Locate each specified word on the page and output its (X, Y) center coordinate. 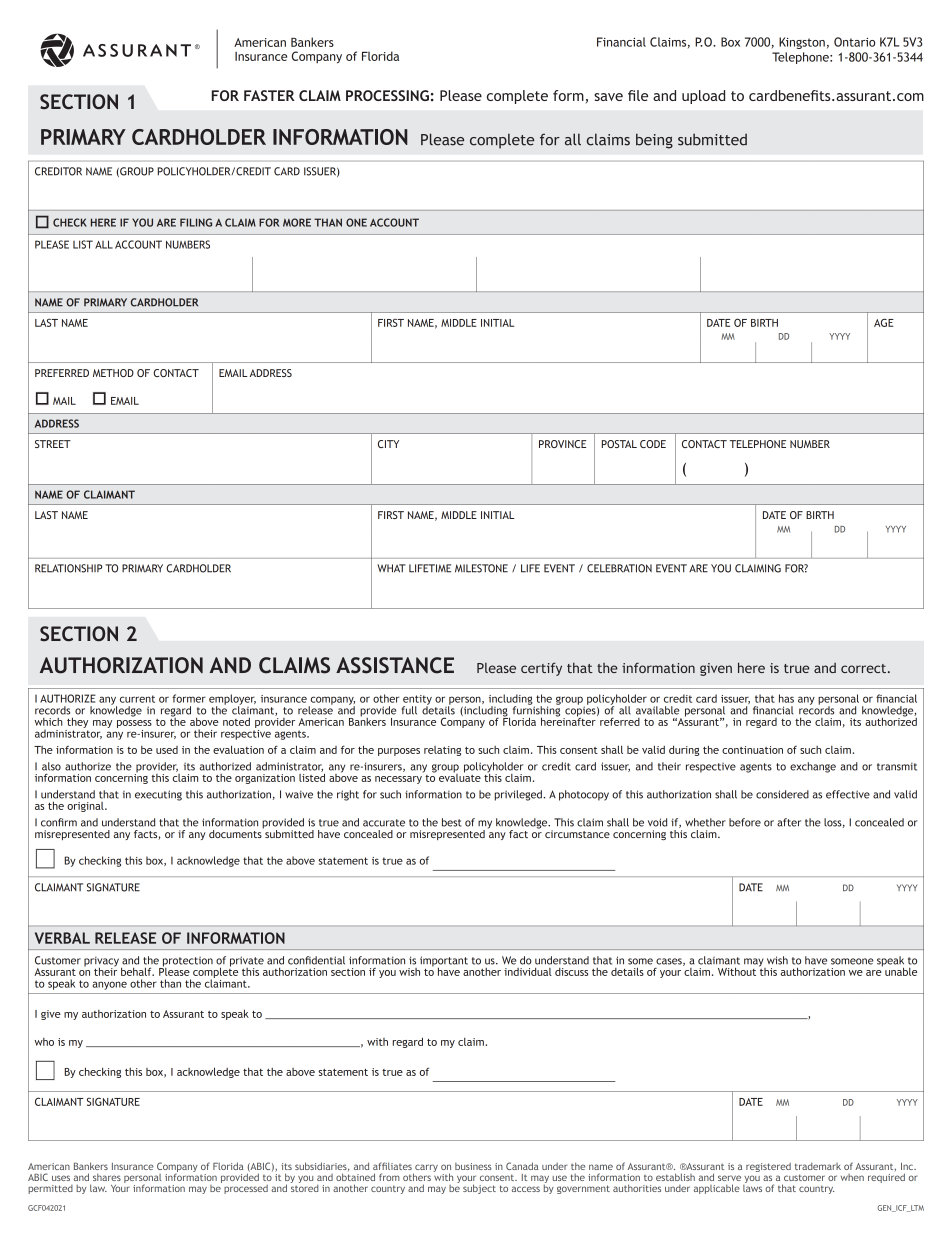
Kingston (802, 43)
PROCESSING (387, 95)
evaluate (460, 776)
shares (107, 1177)
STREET (53, 444)
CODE (653, 444)
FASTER (269, 95)
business (473, 1166)
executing (158, 795)
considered (782, 794)
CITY (388, 444)
